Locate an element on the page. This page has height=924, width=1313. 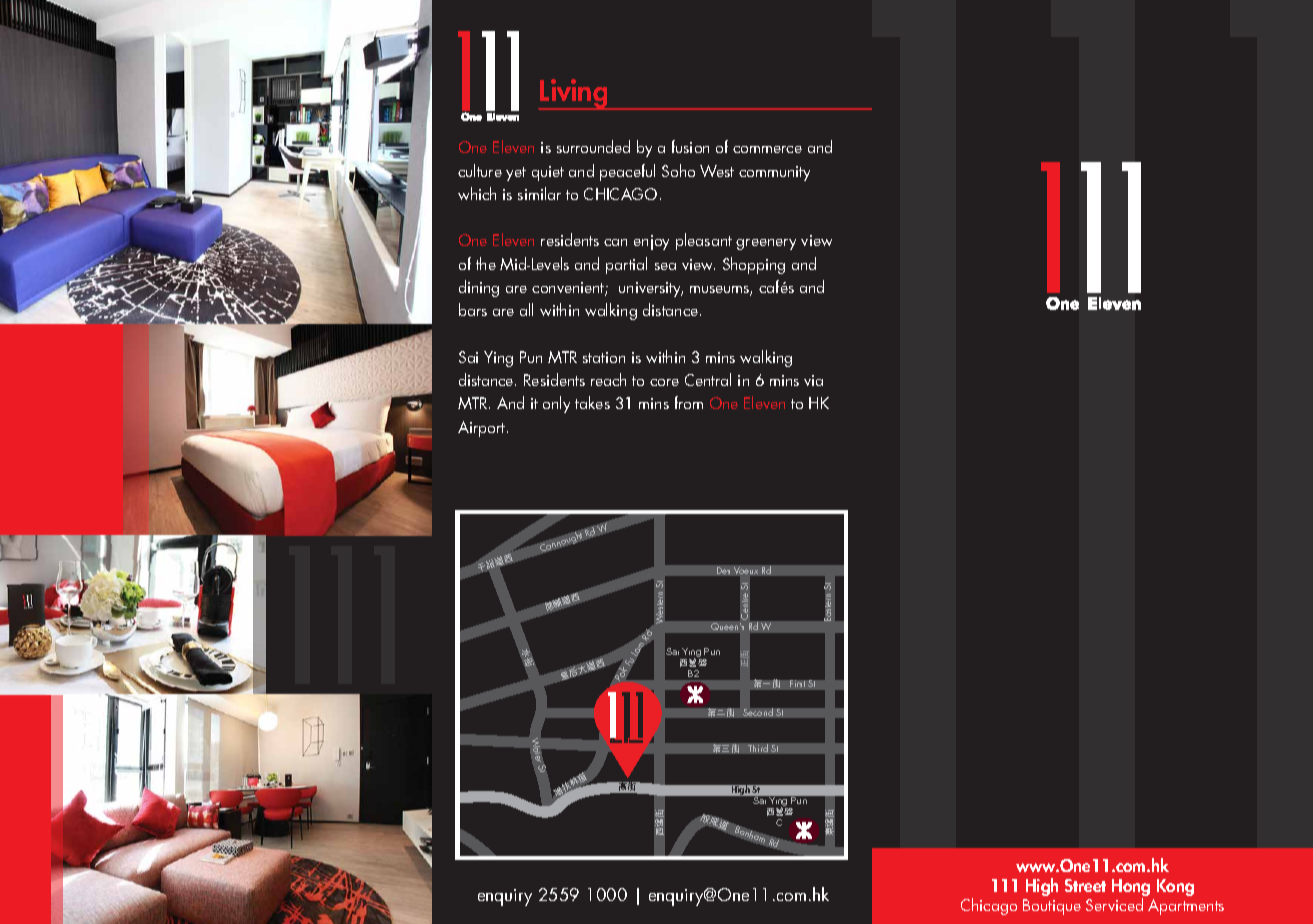
from is located at coordinates (689, 402).
